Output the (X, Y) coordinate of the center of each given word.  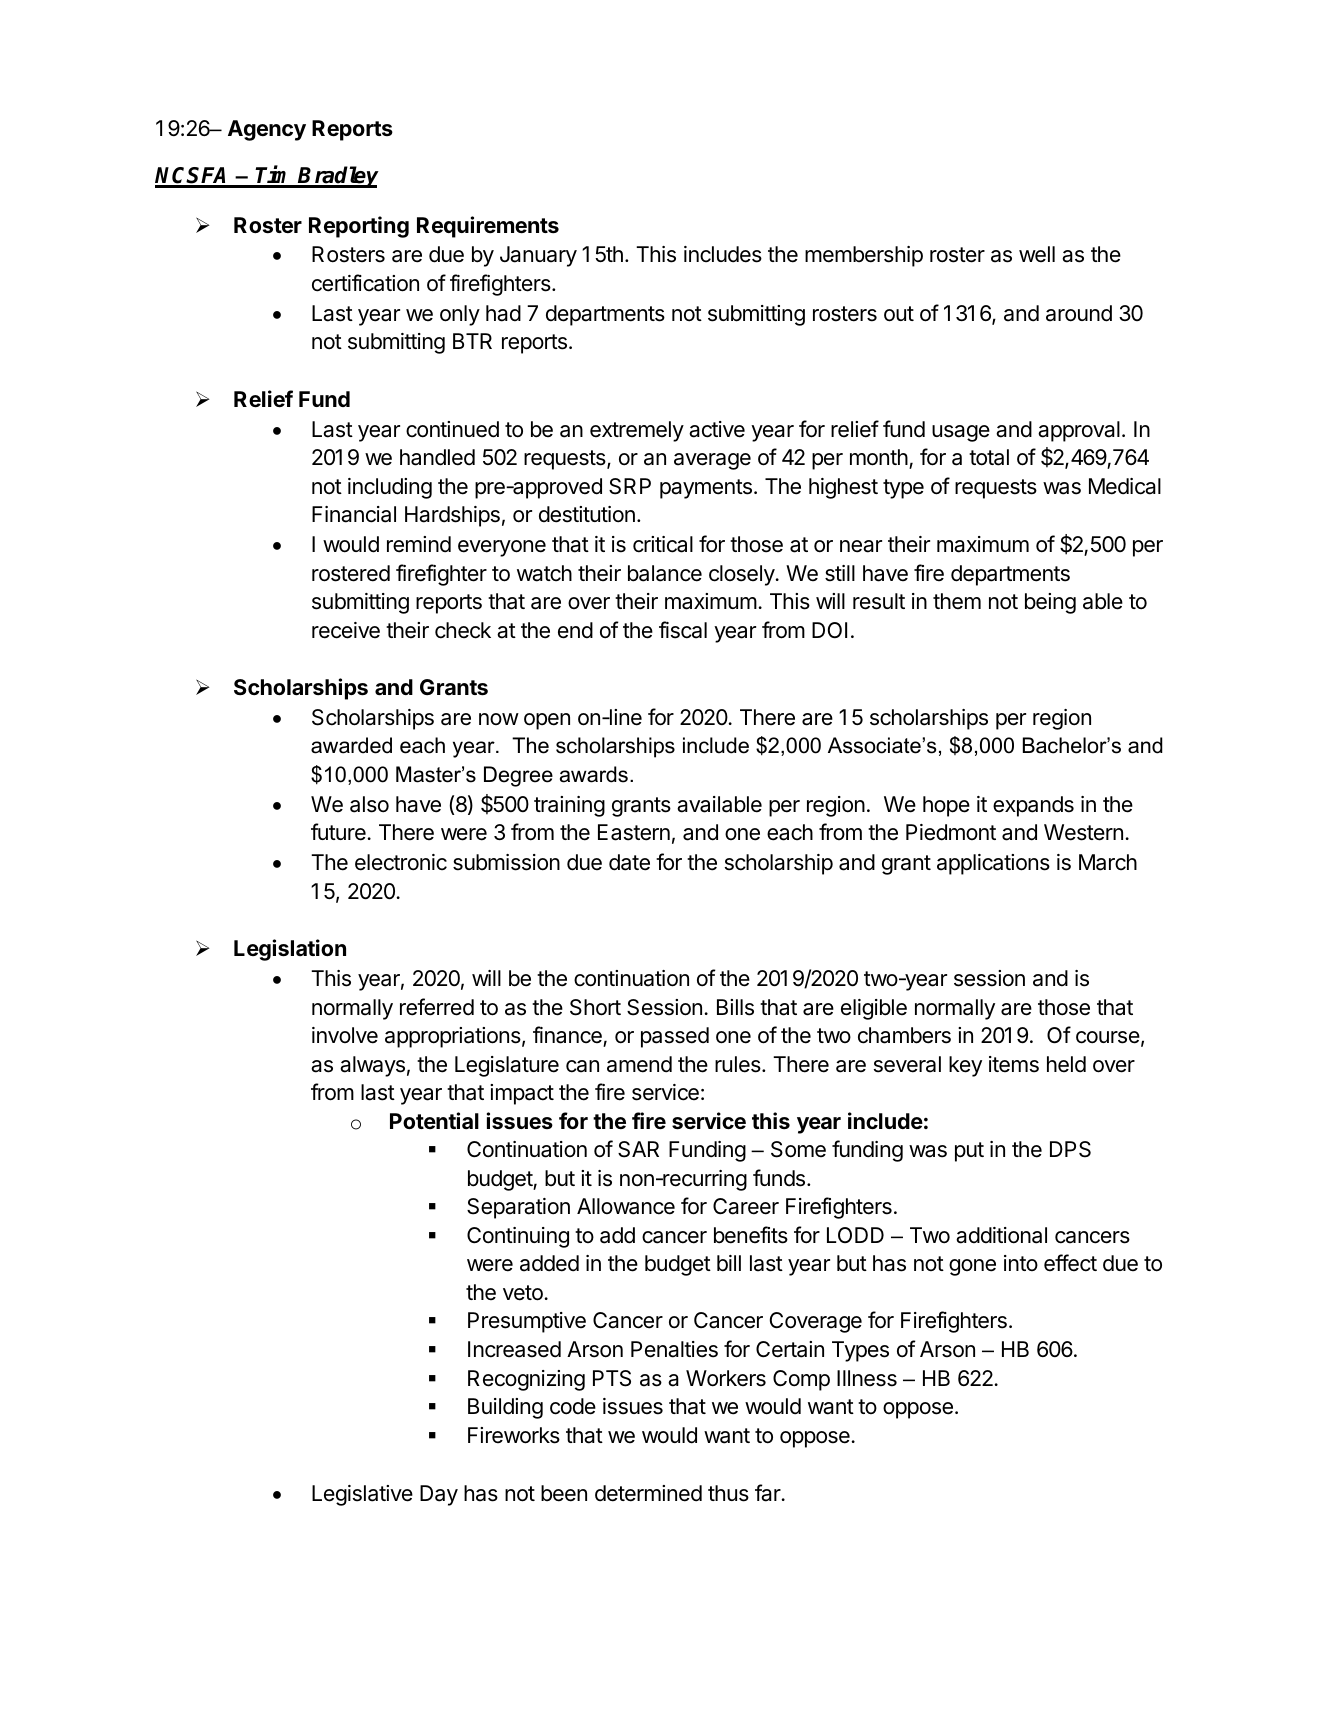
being (1050, 603)
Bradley (338, 177)
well (1037, 254)
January (538, 256)
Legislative (362, 1495)
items (1014, 1064)
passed (675, 1037)
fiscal (683, 630)
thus (728, 1493)
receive (346, 630)
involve (345, 1035)
